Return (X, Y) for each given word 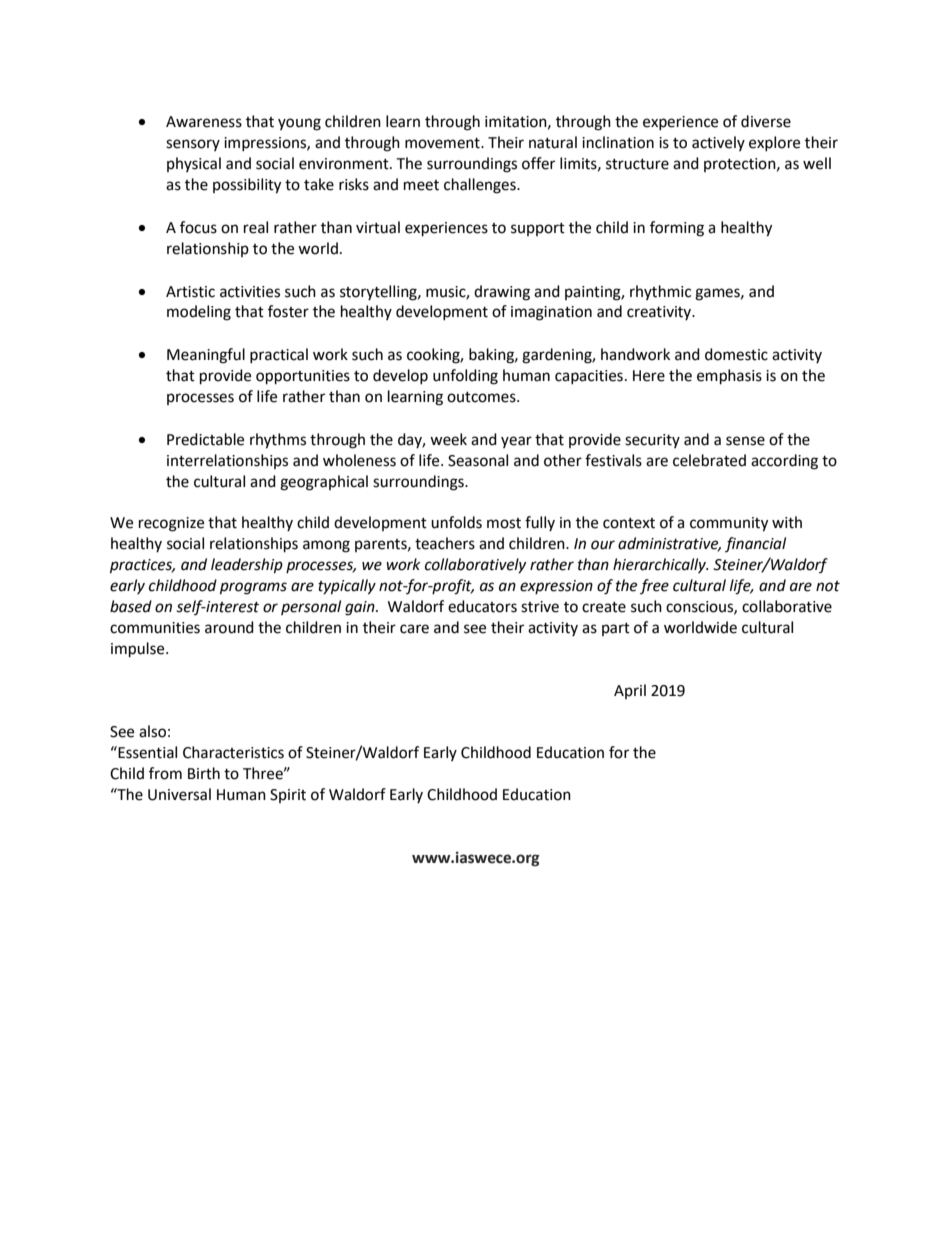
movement (443, 143)
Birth (204, 773)
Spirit (288, 796)
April (630, 691)
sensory (193, 145)
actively (718, 143)
